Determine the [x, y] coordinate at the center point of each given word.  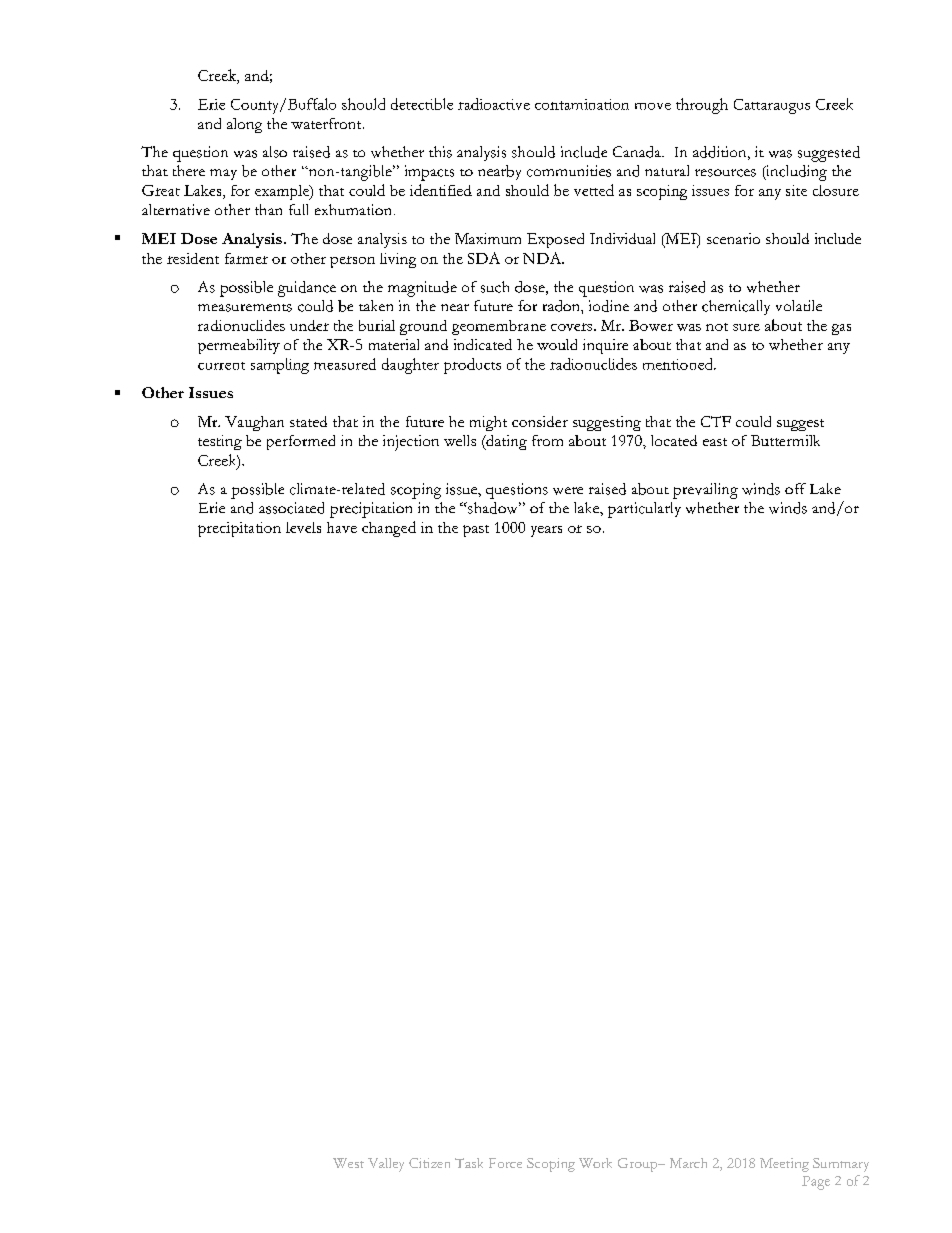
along [244, 125]
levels [303, 527]
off [795, 488]
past [476, 531]
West [348, 1163]
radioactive [494, 104]
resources [725, 173]
